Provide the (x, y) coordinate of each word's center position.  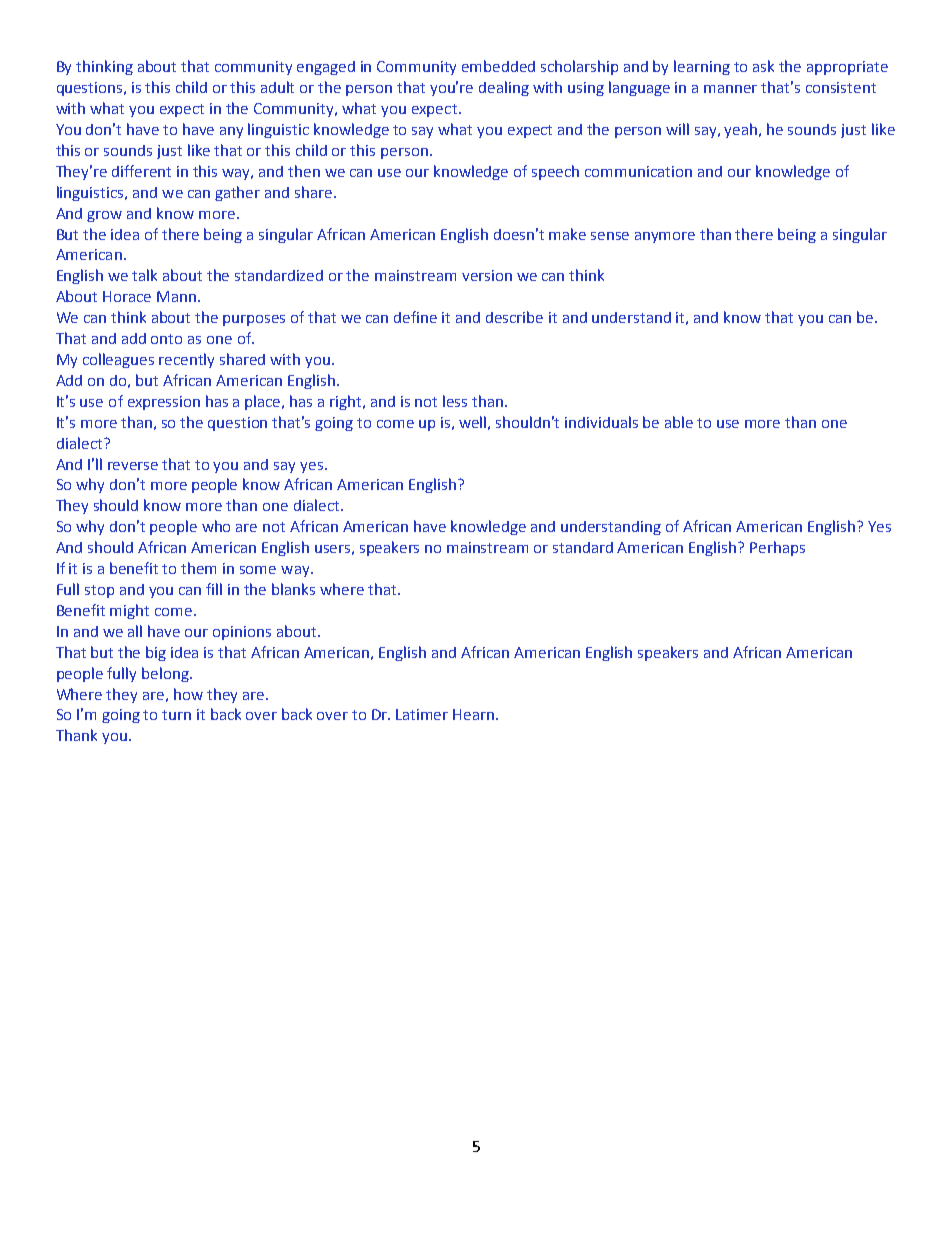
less (455, 401)
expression (164, 403)
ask (763, 66)
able (679, 422)
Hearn (473, 714)
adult (277, 87)
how (188, 694)
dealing (504, 88)
